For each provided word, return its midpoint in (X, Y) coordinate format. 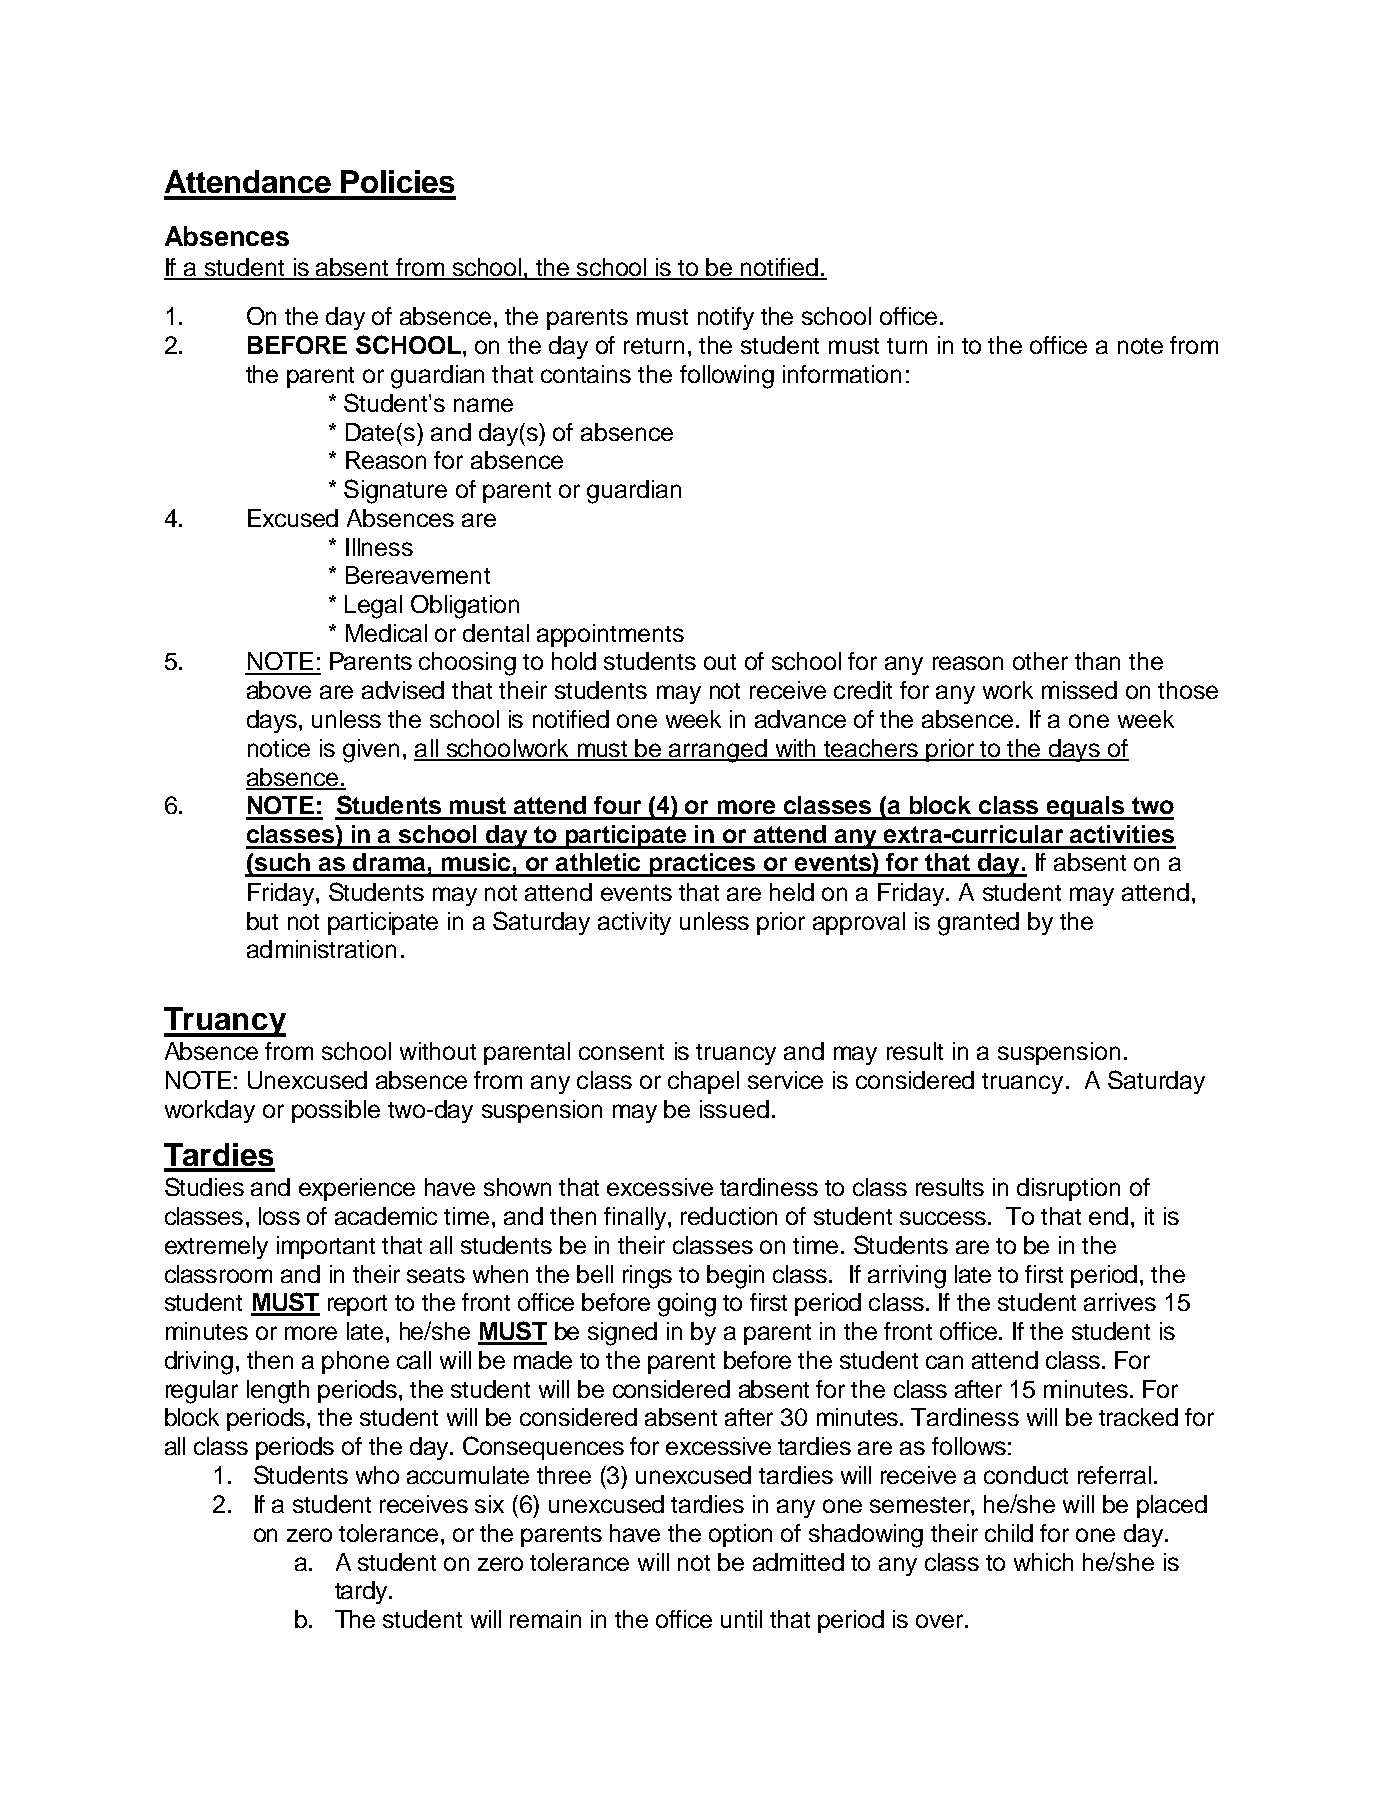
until (741, 1619)
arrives (1120, 1302)
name (483, 405)
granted (978, 924)
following (727, 377)
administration (321, 949)
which (1043, 1562)
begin (735, 1277)
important (326, 1247)
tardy (363, 1592)
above (279, 690)
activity (634, 923)
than (1097, 661)
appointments (610, 635)
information (842, 374)
